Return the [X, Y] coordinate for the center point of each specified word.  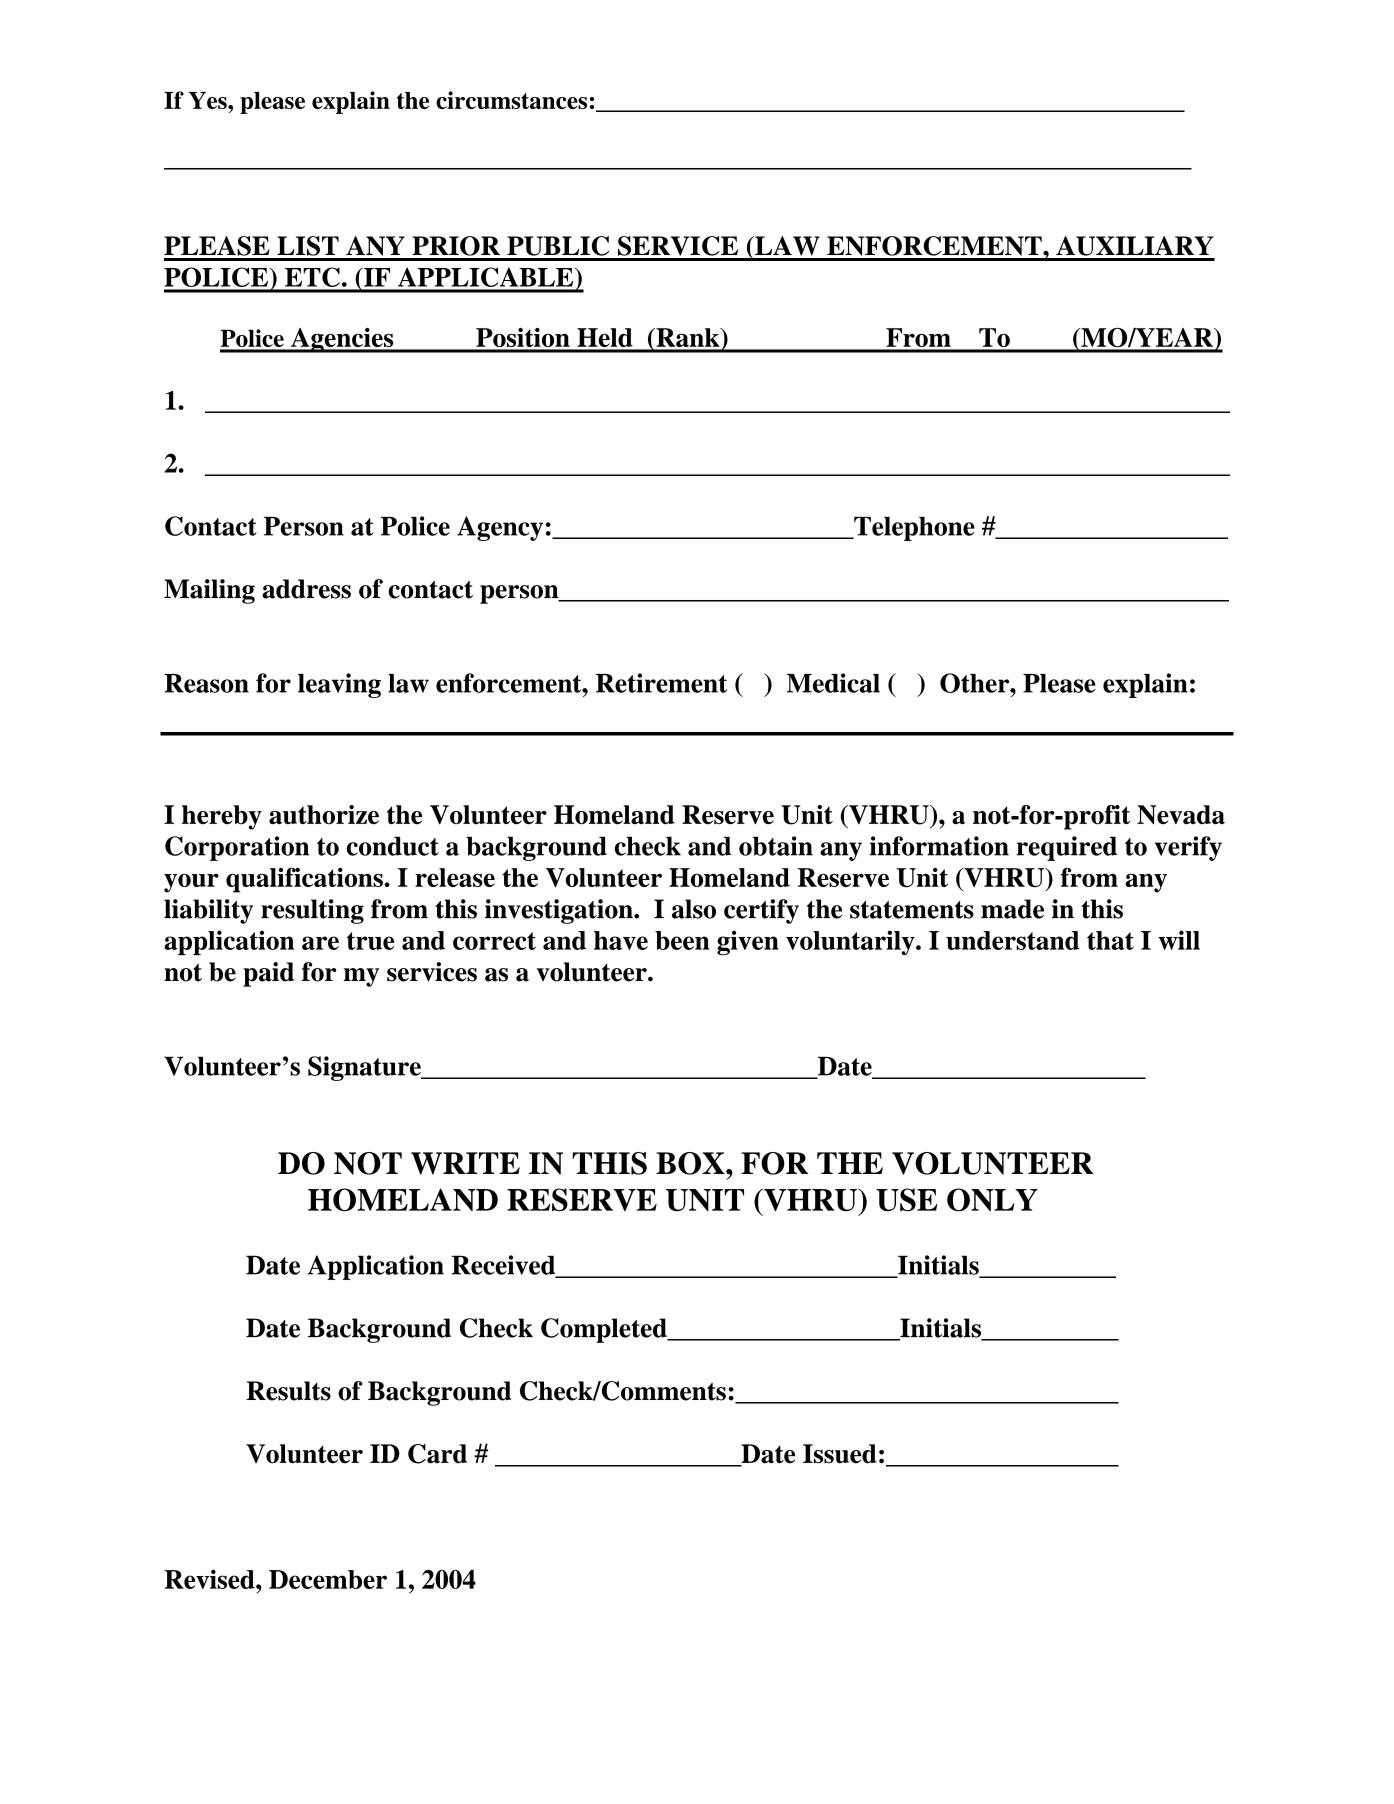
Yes [209, 100]
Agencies [342, 340]
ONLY [992, 1200]
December [328, 1579]
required [1067, 848]
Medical [833, 683]
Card [437, 1454]
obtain [776, 846]
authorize [324, 815]
